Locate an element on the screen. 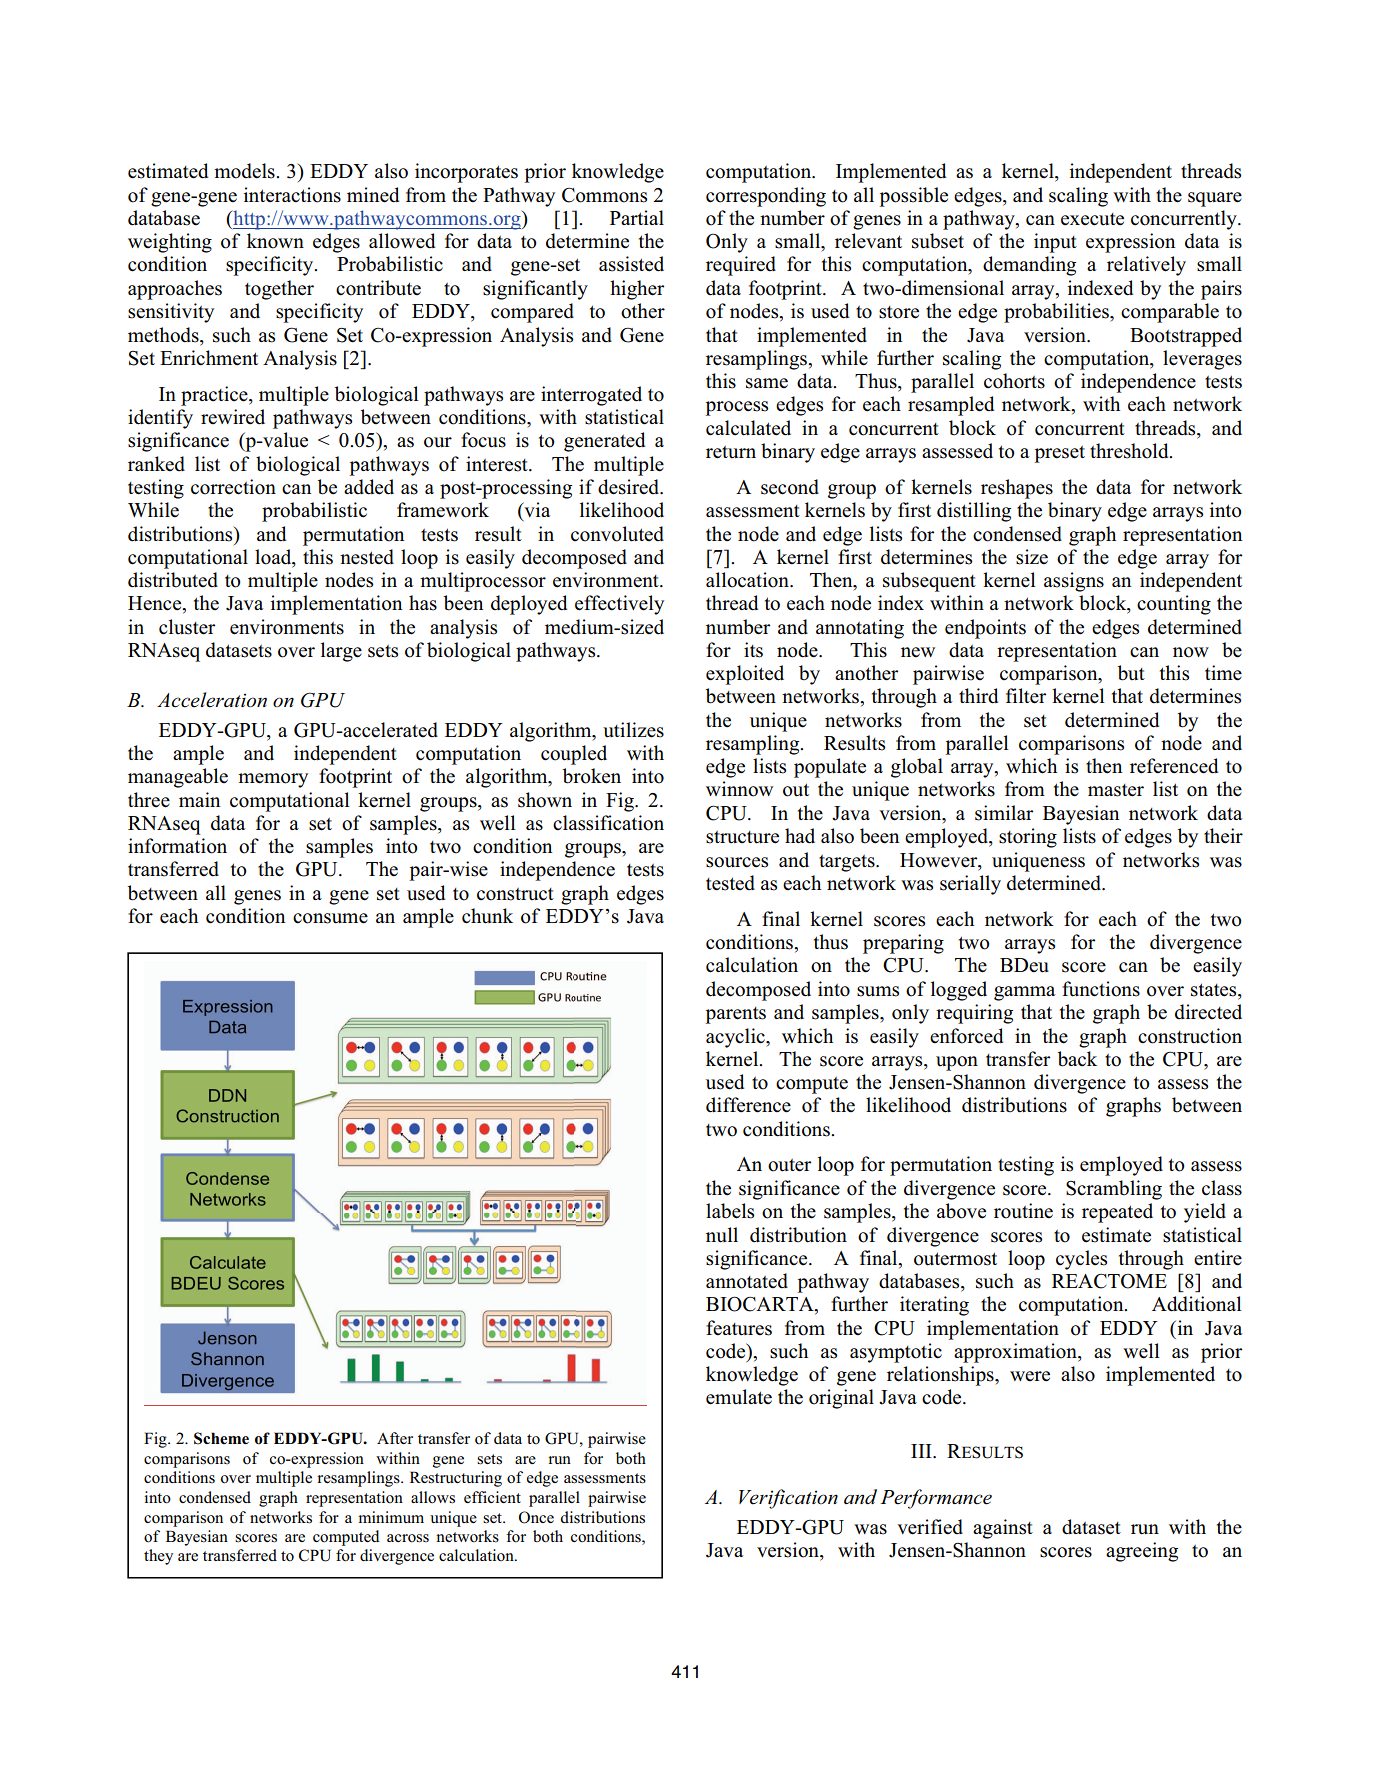  sources is located at coordinates (737, 862).
